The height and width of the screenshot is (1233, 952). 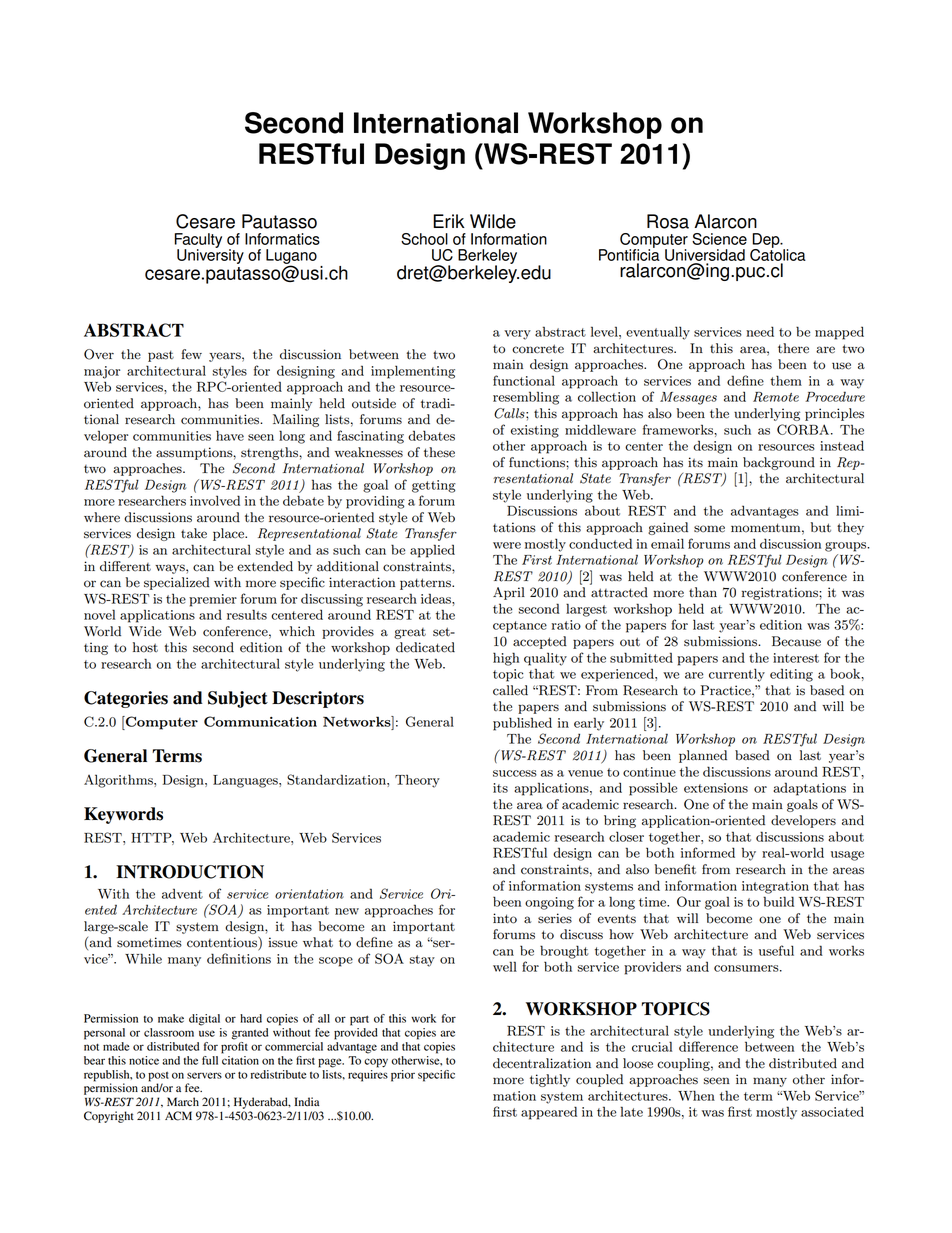 What do you see at coordinates (230, 435) in the screenshot?
I see `have` at bounding box center [230, 435].
